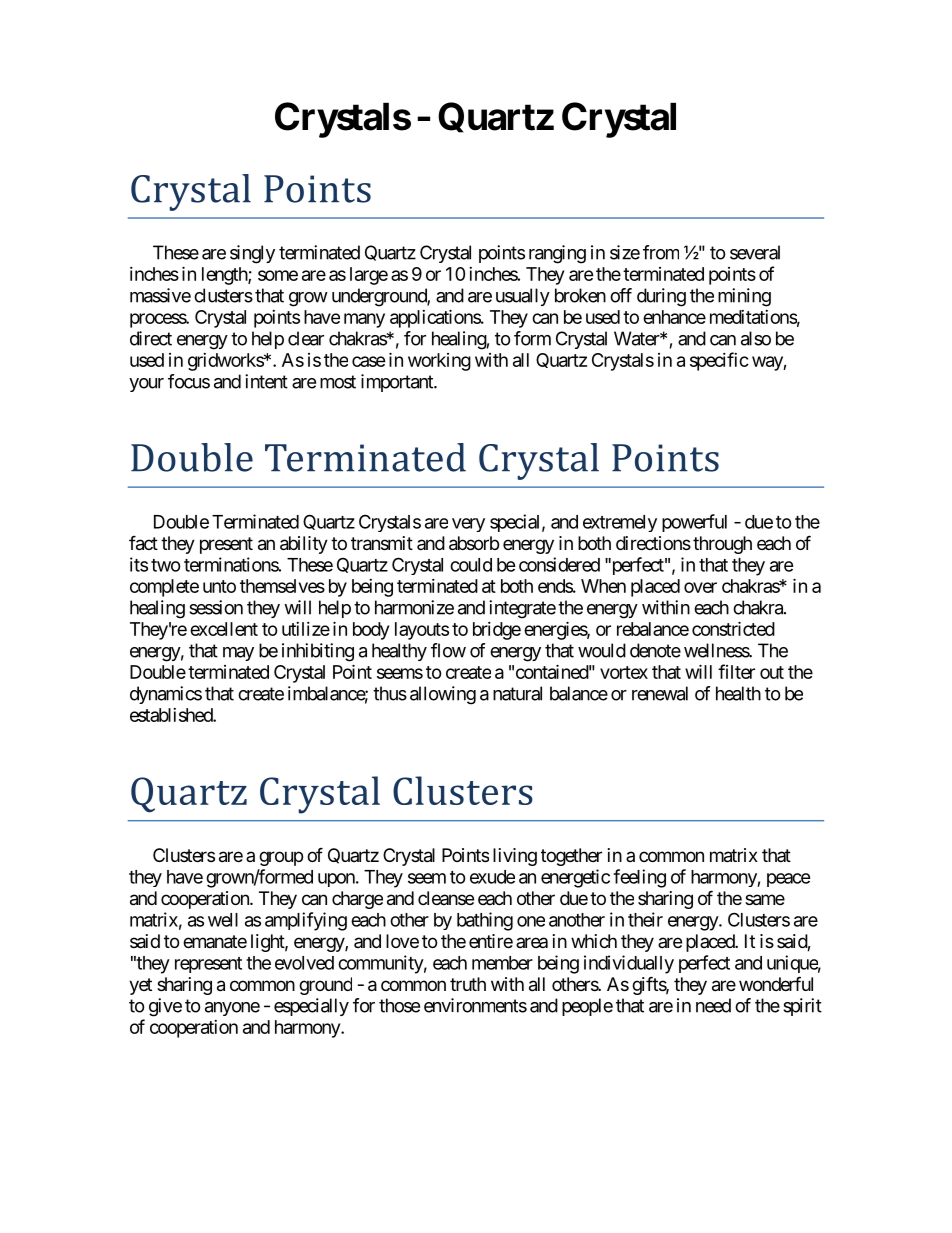  I want to click on flow, so click(448, 650).
